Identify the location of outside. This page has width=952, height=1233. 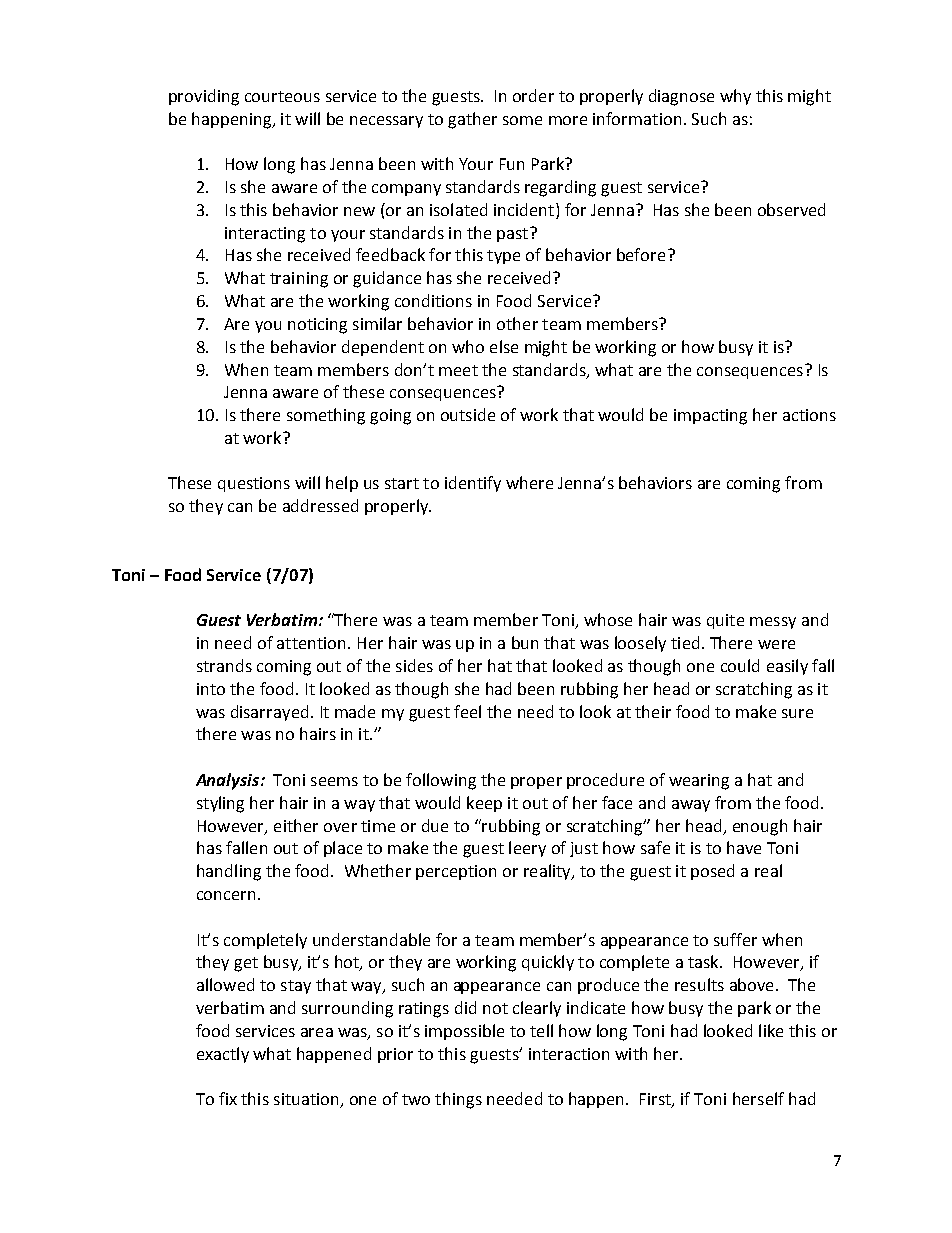
(468, 414).
